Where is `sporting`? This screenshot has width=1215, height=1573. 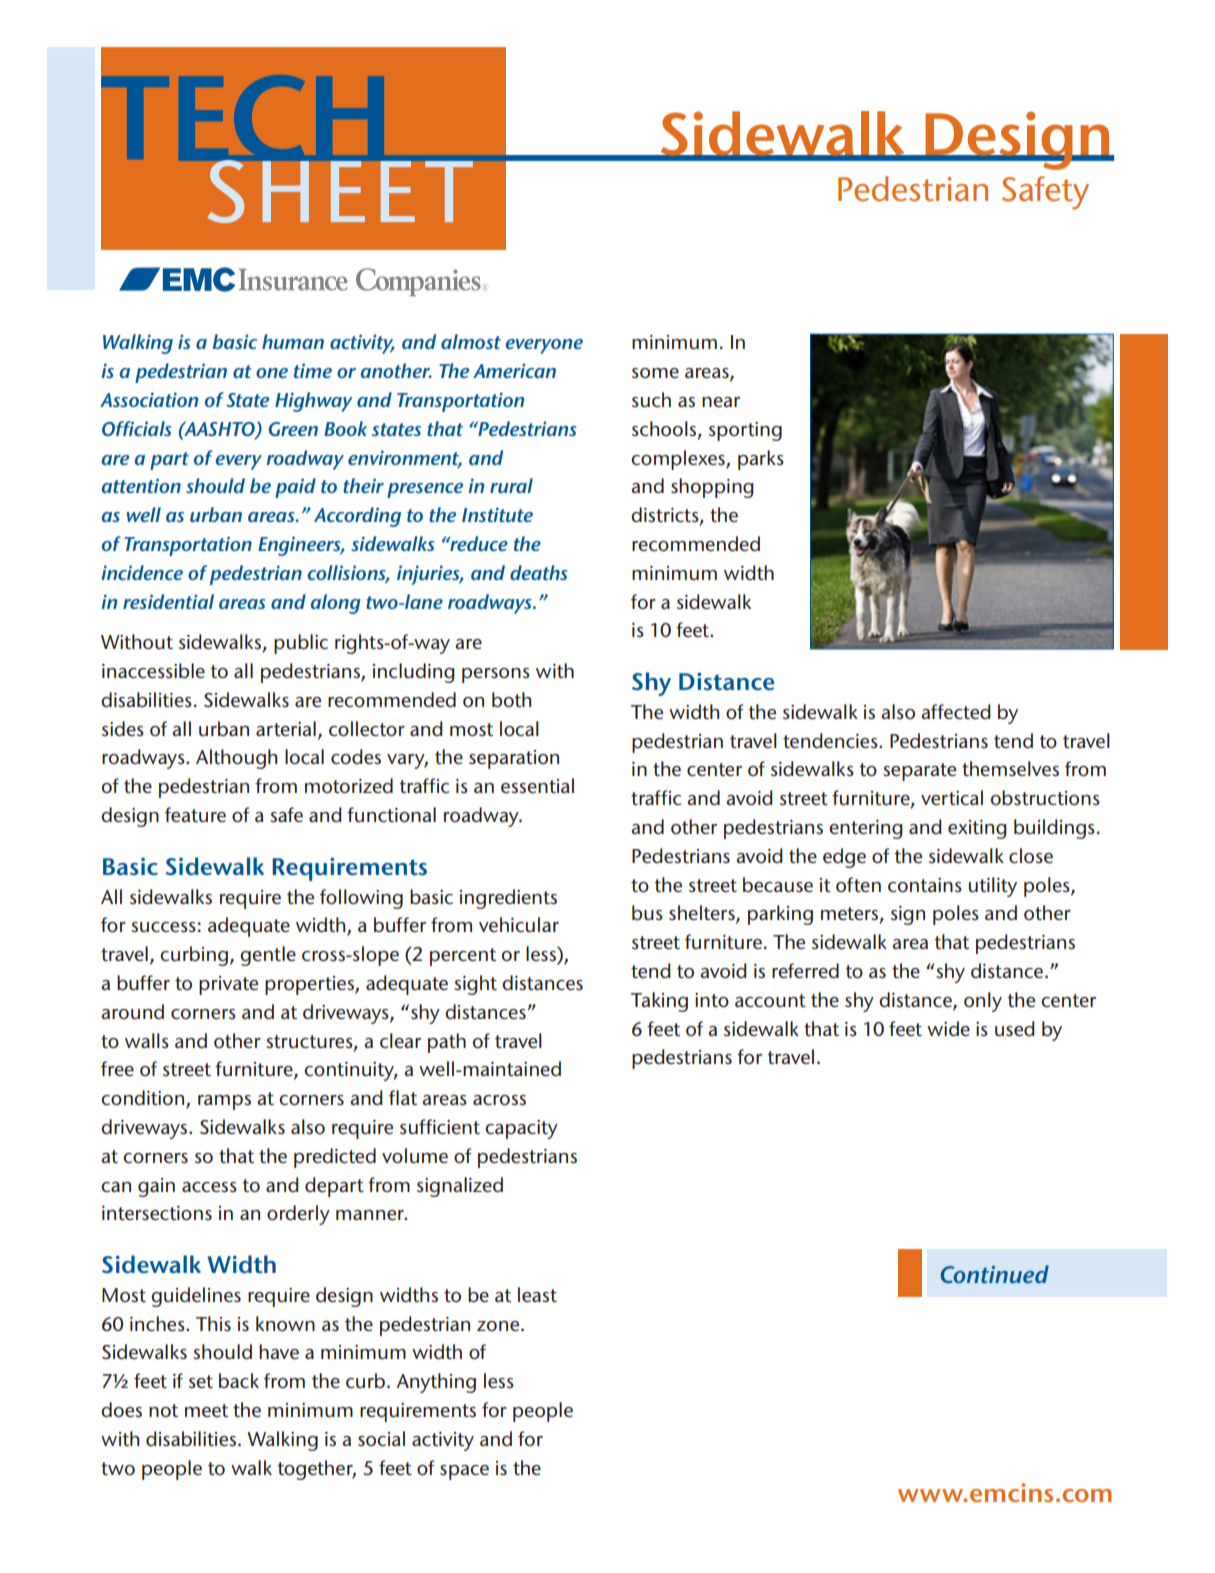 sporting is located at coordinates (745, 431).
